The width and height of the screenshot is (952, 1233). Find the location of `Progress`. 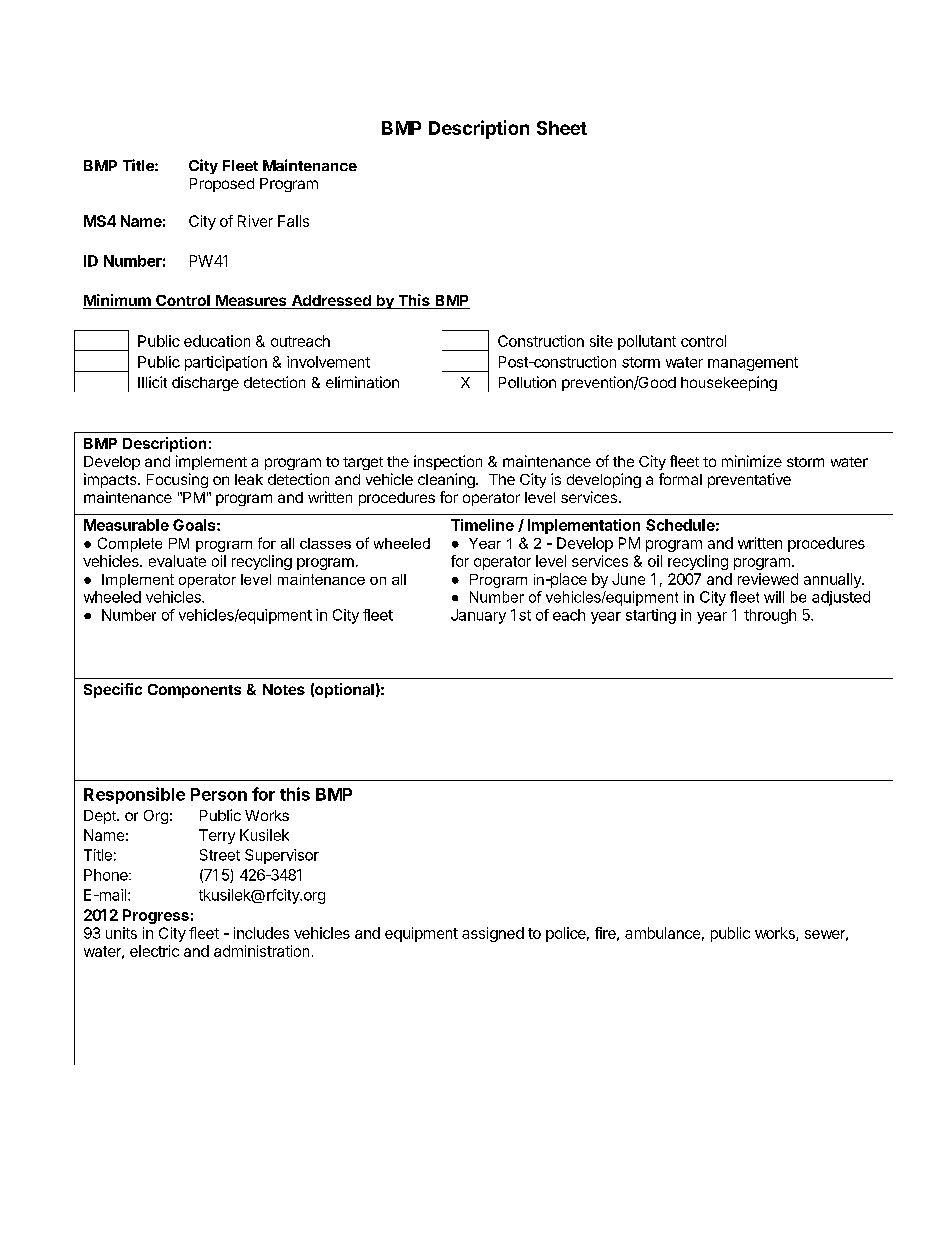

Progress is located at coordinates (156, 916).
